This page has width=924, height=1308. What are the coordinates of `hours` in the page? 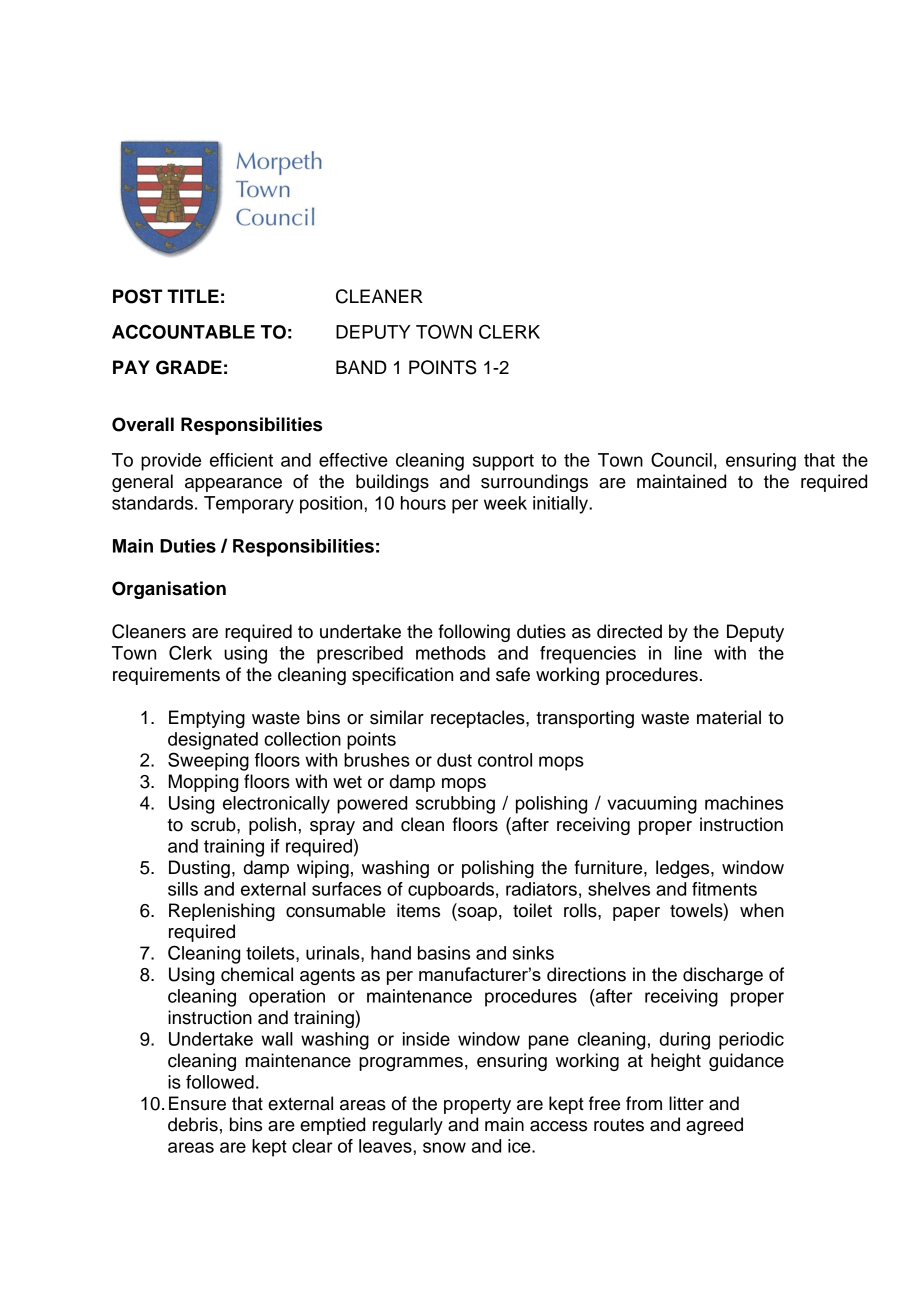 It's located at (423, 503).
